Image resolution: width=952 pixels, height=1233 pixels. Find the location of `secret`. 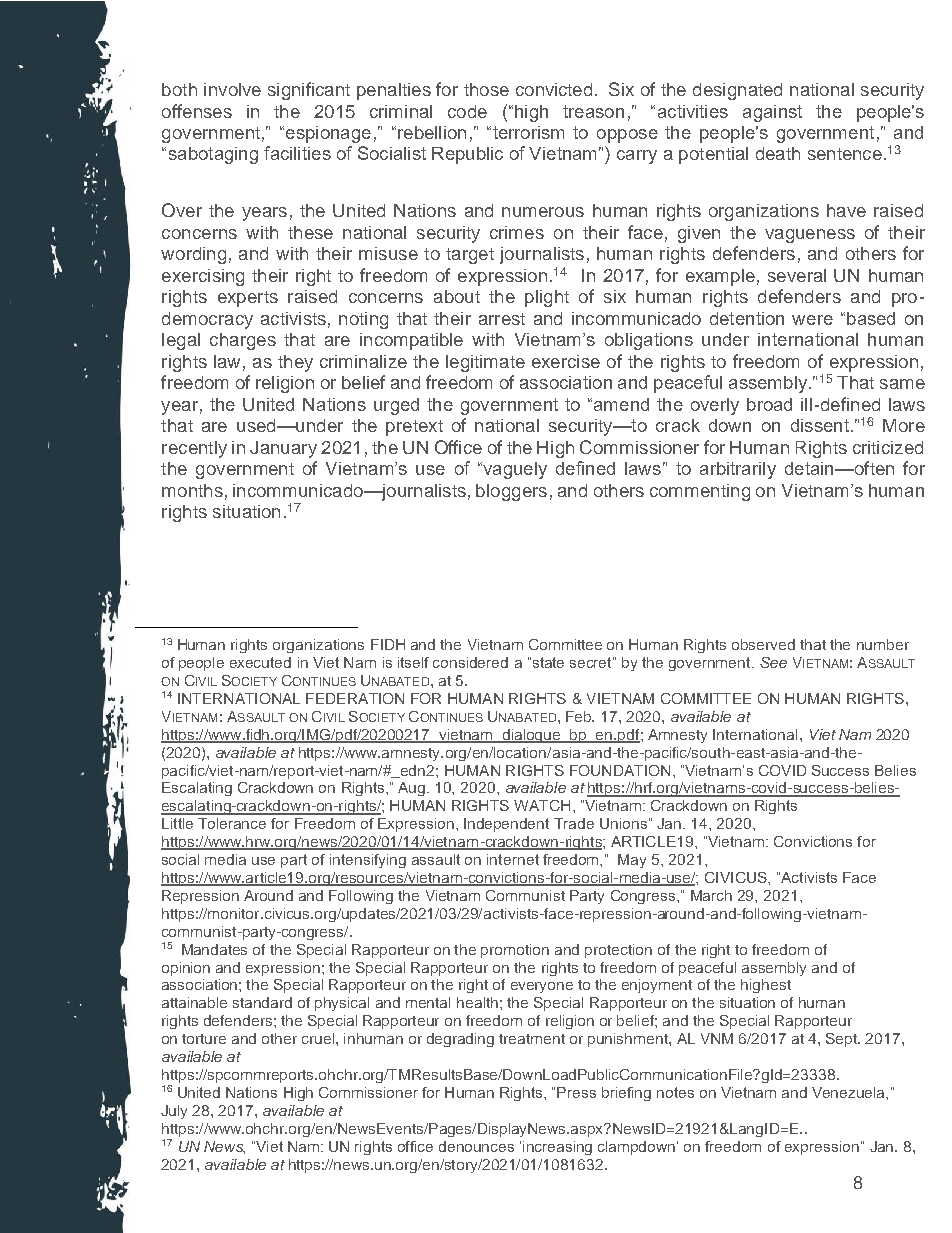

secret is located at coordinates (592, 662).
